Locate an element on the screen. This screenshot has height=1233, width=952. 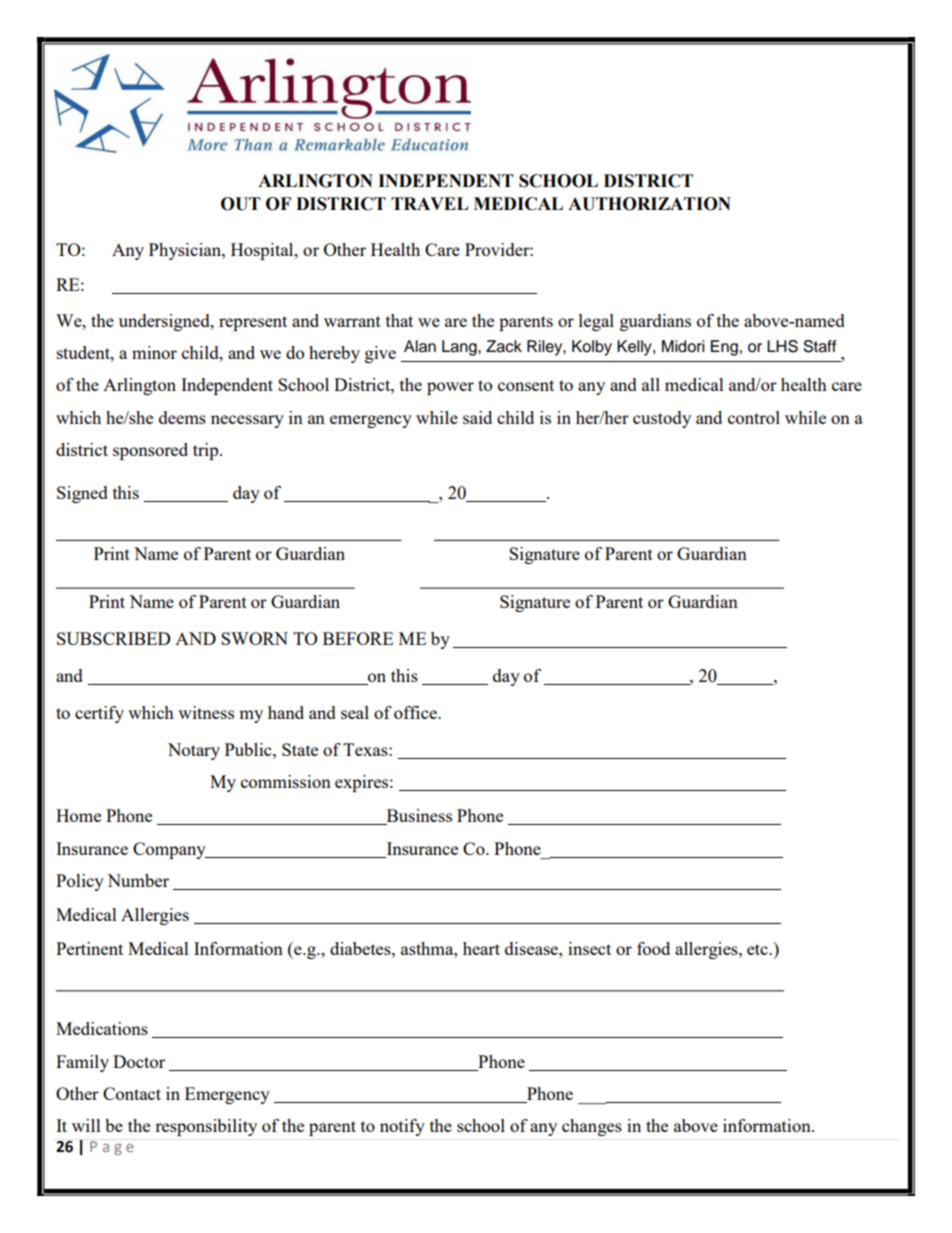
OUT is located at coordinates (241, 204).
